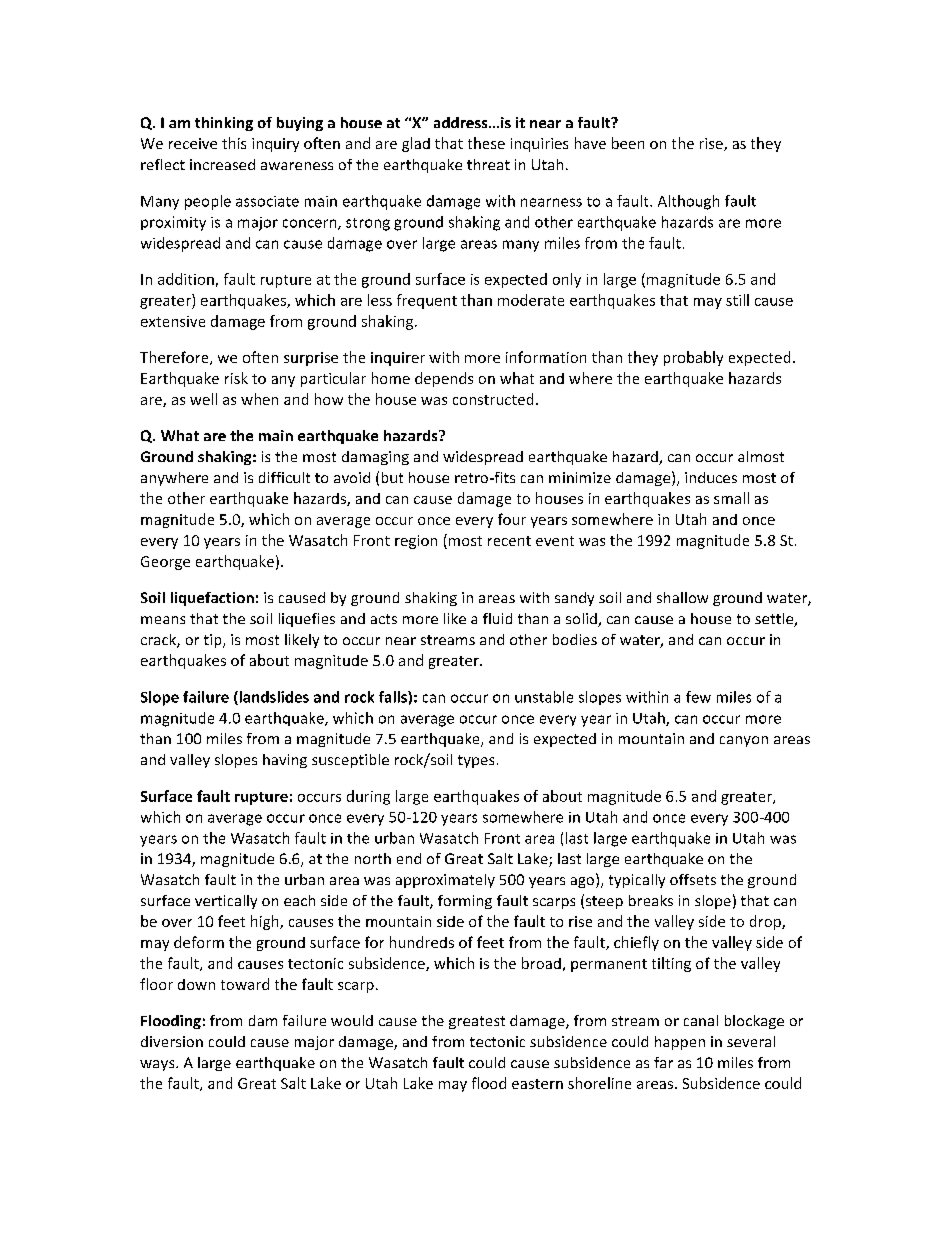  What do you see at coordinates (172, 1041) in the screenshot?
I see `diversion` at bounding box center [172, 1041].
